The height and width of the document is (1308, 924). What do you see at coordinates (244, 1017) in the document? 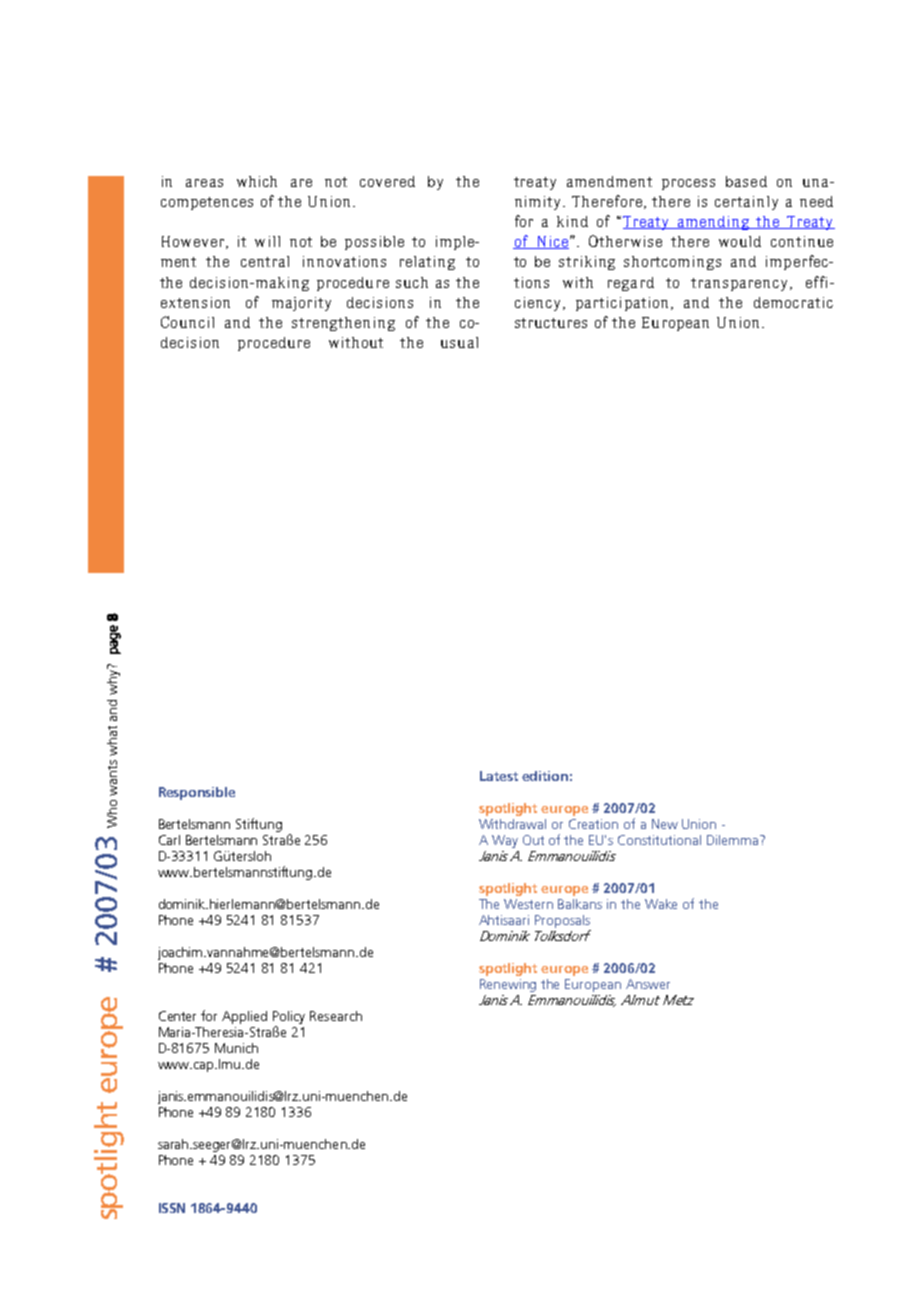
I see `Applied` at bounding box center [244, 1017].
